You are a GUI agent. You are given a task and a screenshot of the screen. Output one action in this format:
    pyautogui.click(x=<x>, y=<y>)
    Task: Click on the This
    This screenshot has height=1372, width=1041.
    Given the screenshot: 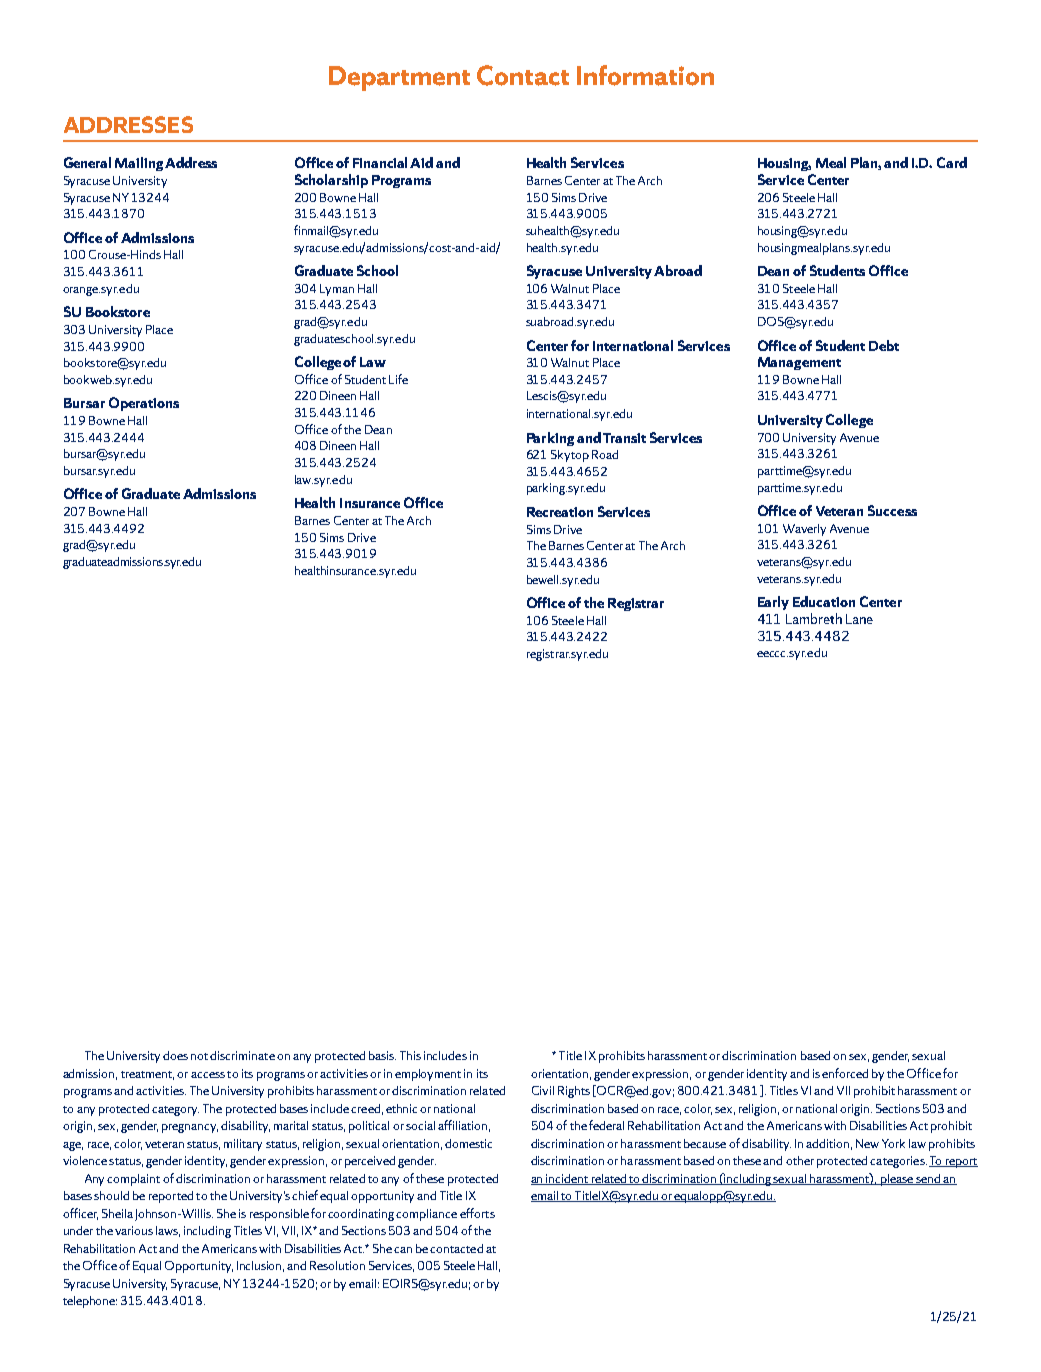 What is the action you would take?
    pyautogui.click(x=410, y=1055)
